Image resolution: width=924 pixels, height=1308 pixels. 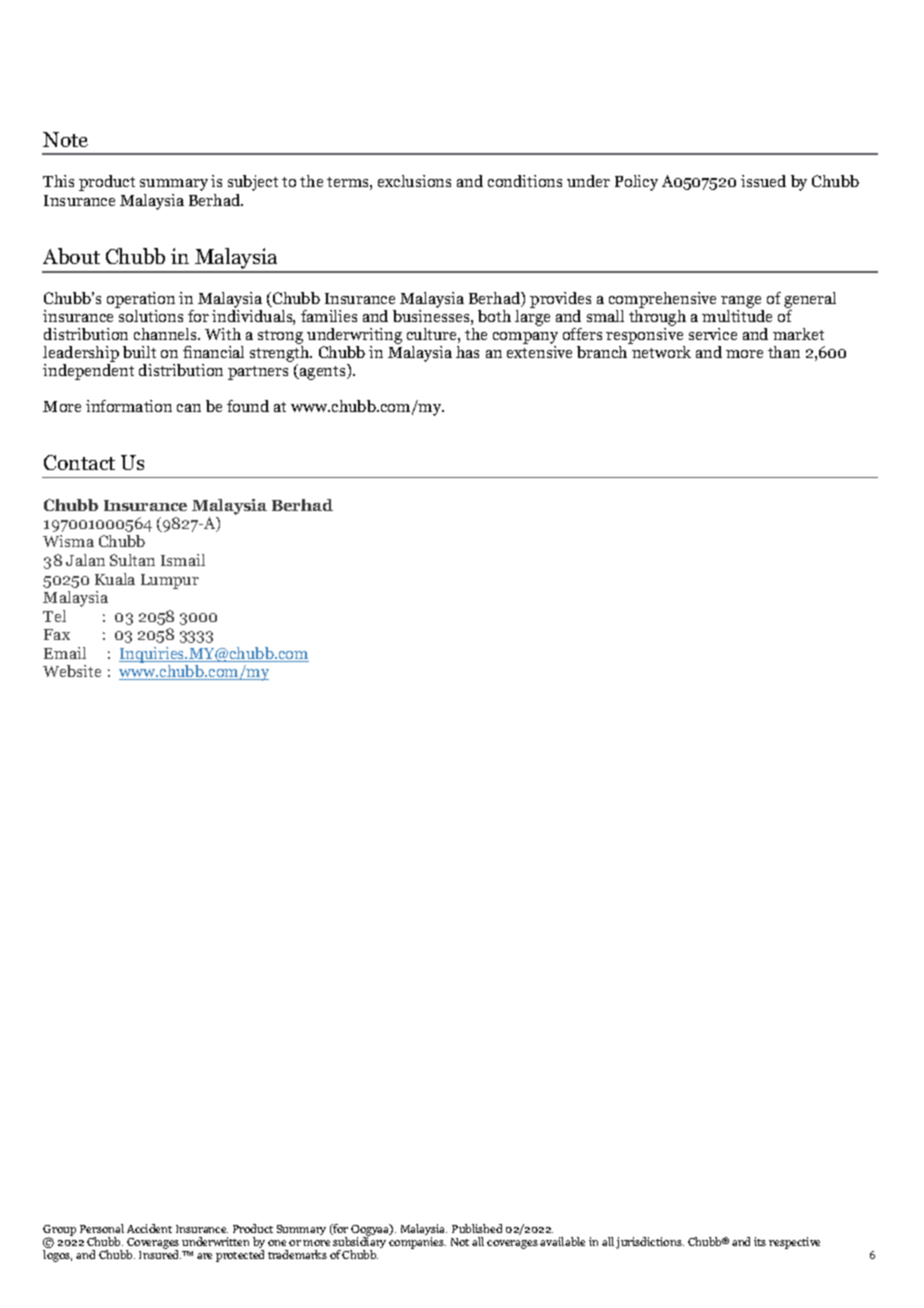 What do you see at coordinates (72, 671) in the screenshot?
I see `Website` at bounding box center [72, 671].
